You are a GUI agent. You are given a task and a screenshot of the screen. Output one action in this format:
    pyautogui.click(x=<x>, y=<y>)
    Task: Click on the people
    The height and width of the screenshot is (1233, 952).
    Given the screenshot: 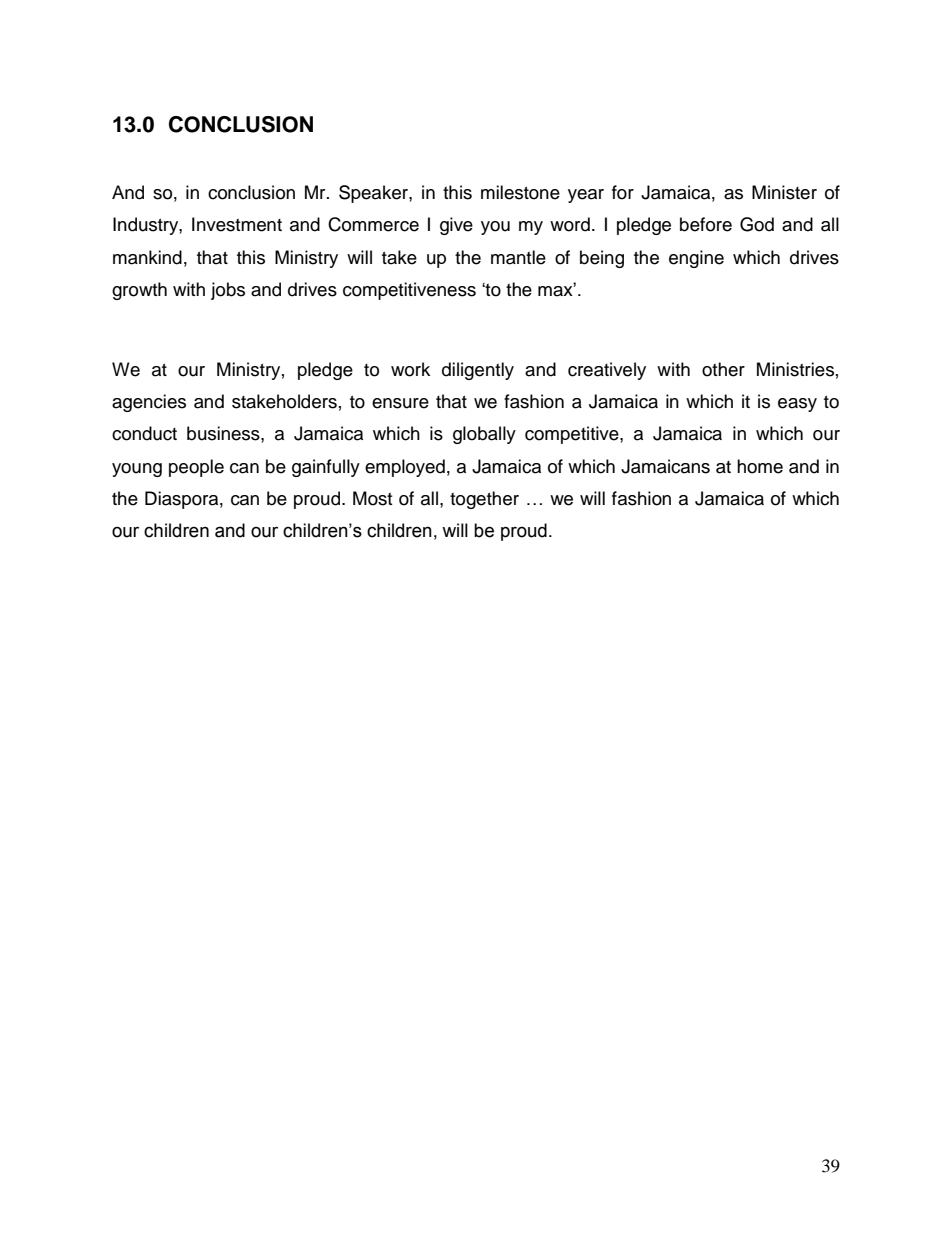 What is the action you would take?
    pyautogui.click(x=196, y=468)
